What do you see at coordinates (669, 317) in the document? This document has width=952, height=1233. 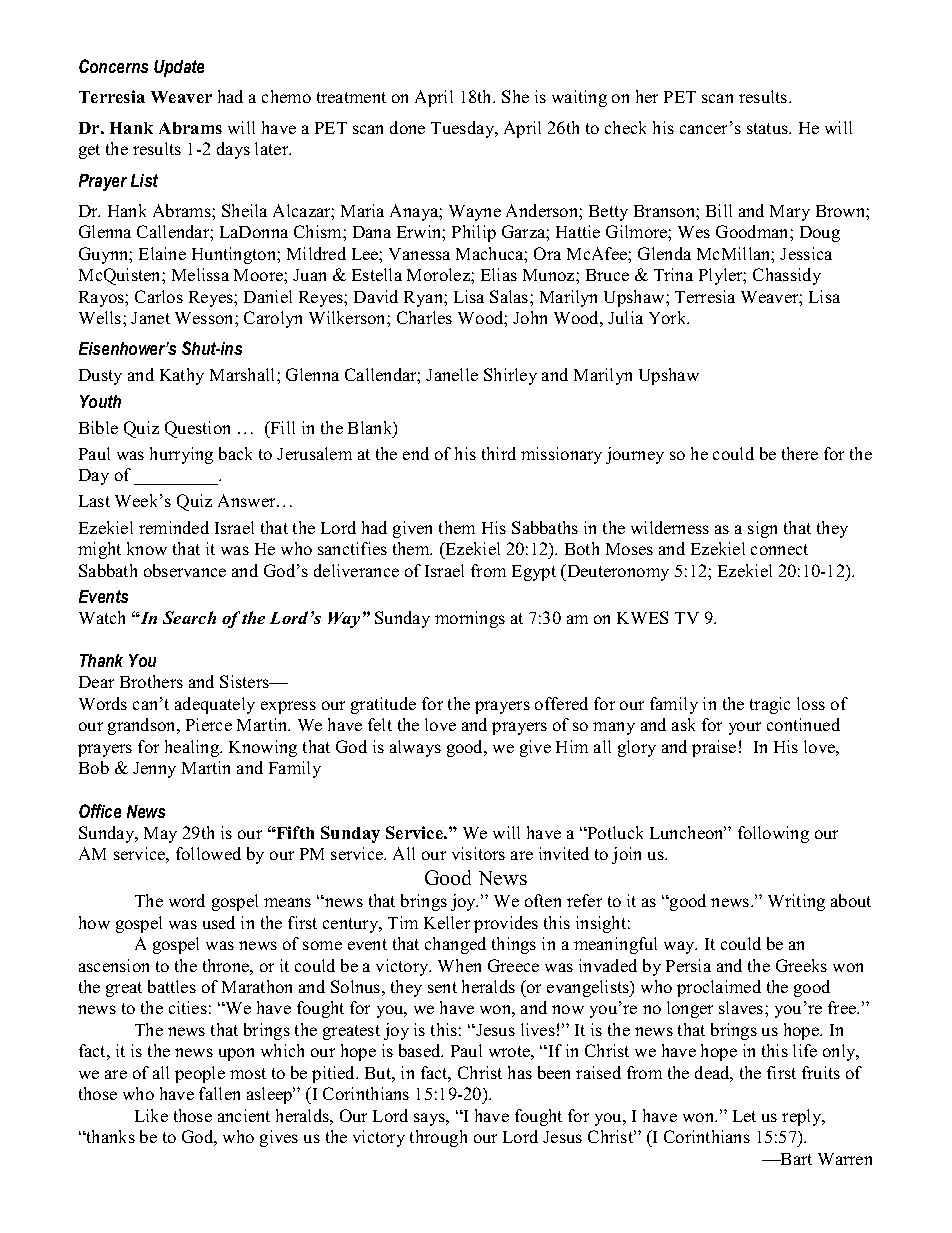 I see `York` at bounding box center [669, 317].
